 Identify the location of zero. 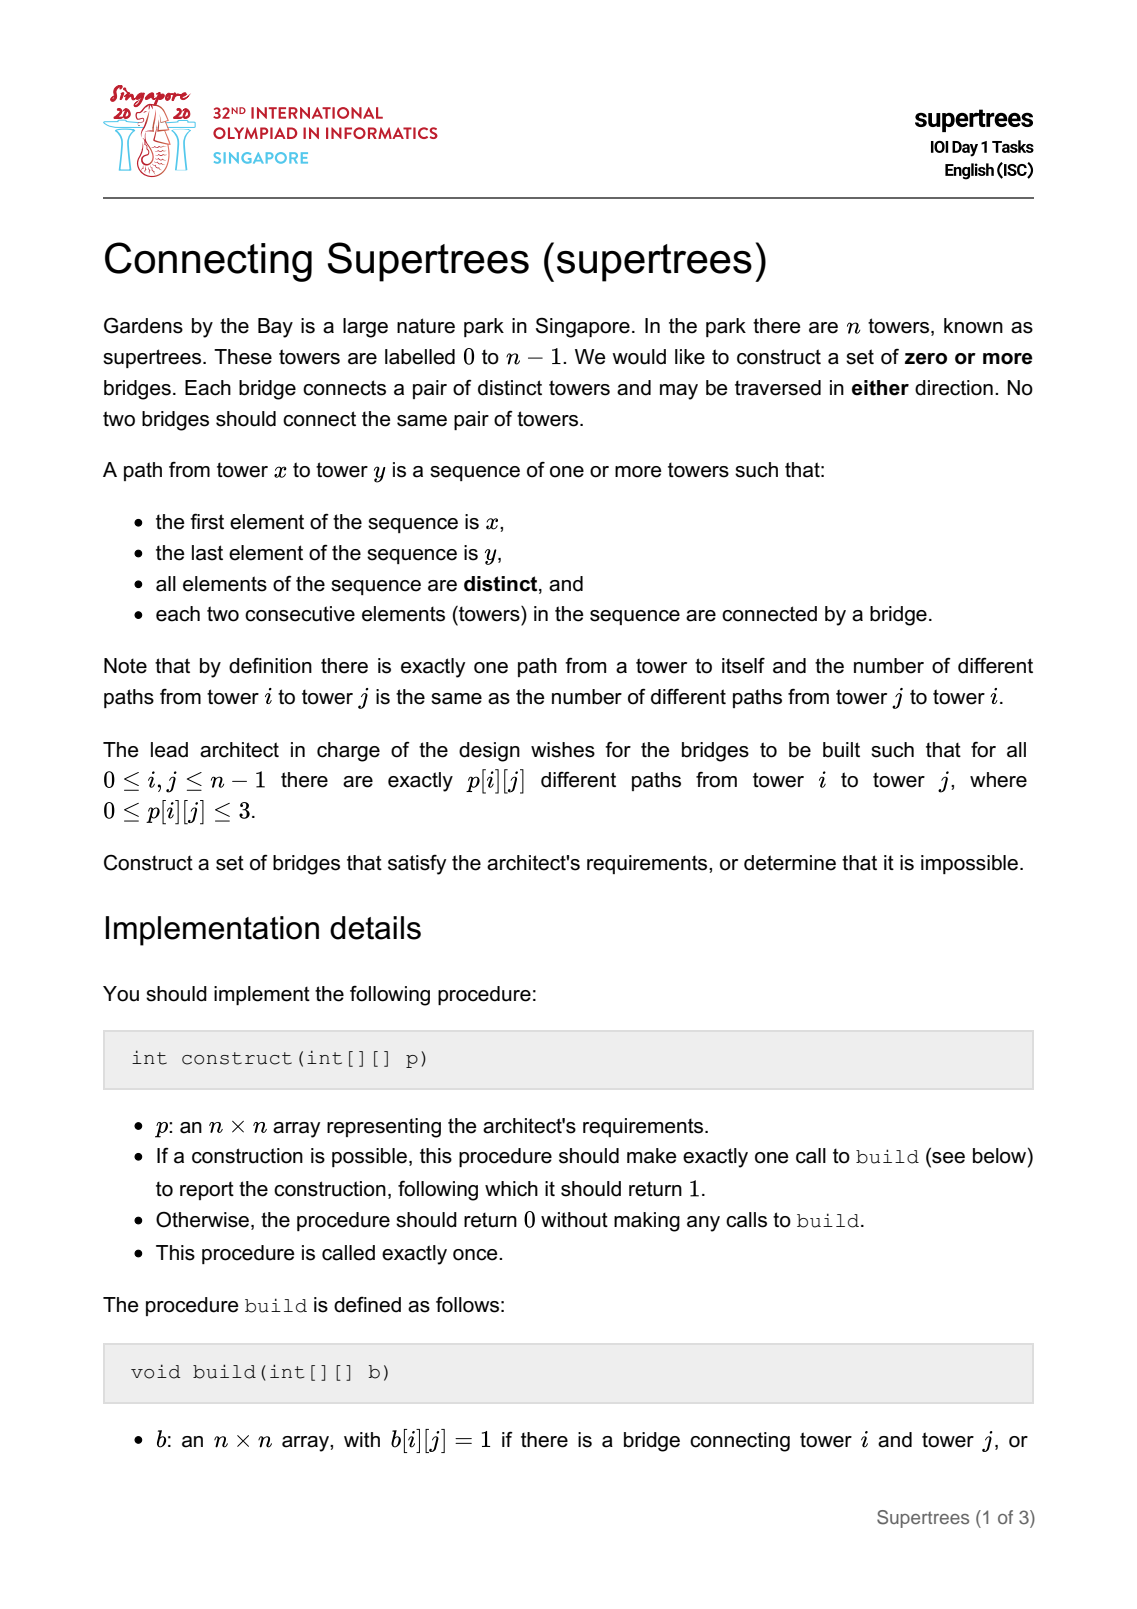
(926, 359).
